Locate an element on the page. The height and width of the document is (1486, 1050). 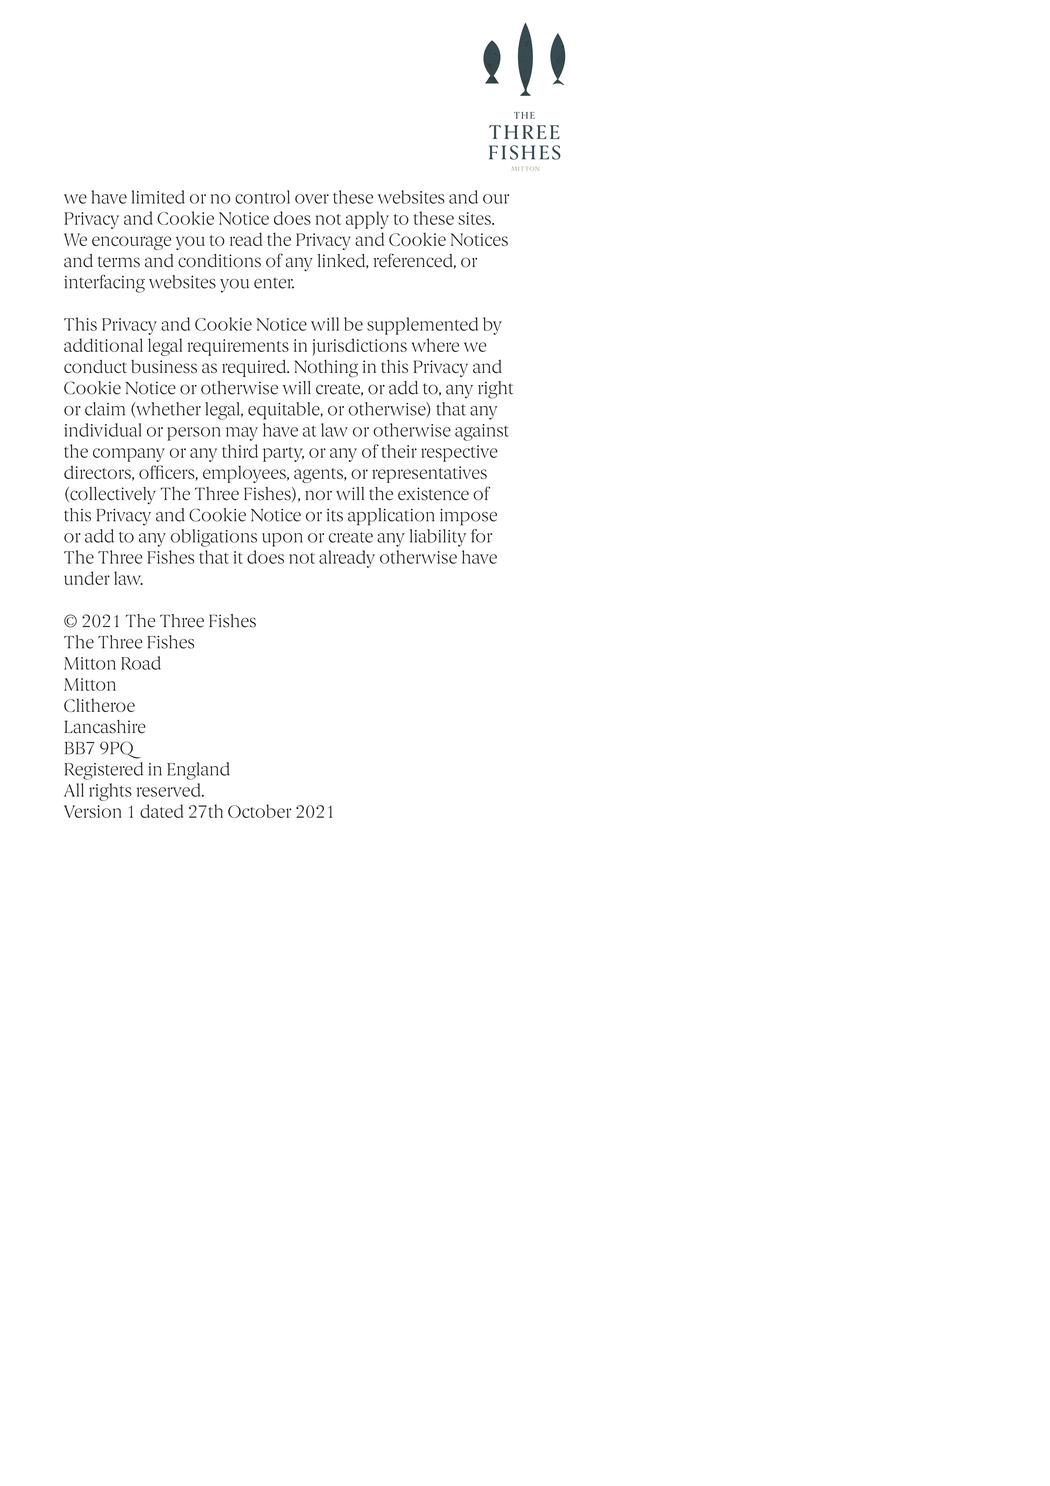
existence is located at coordinates (433, 494).
